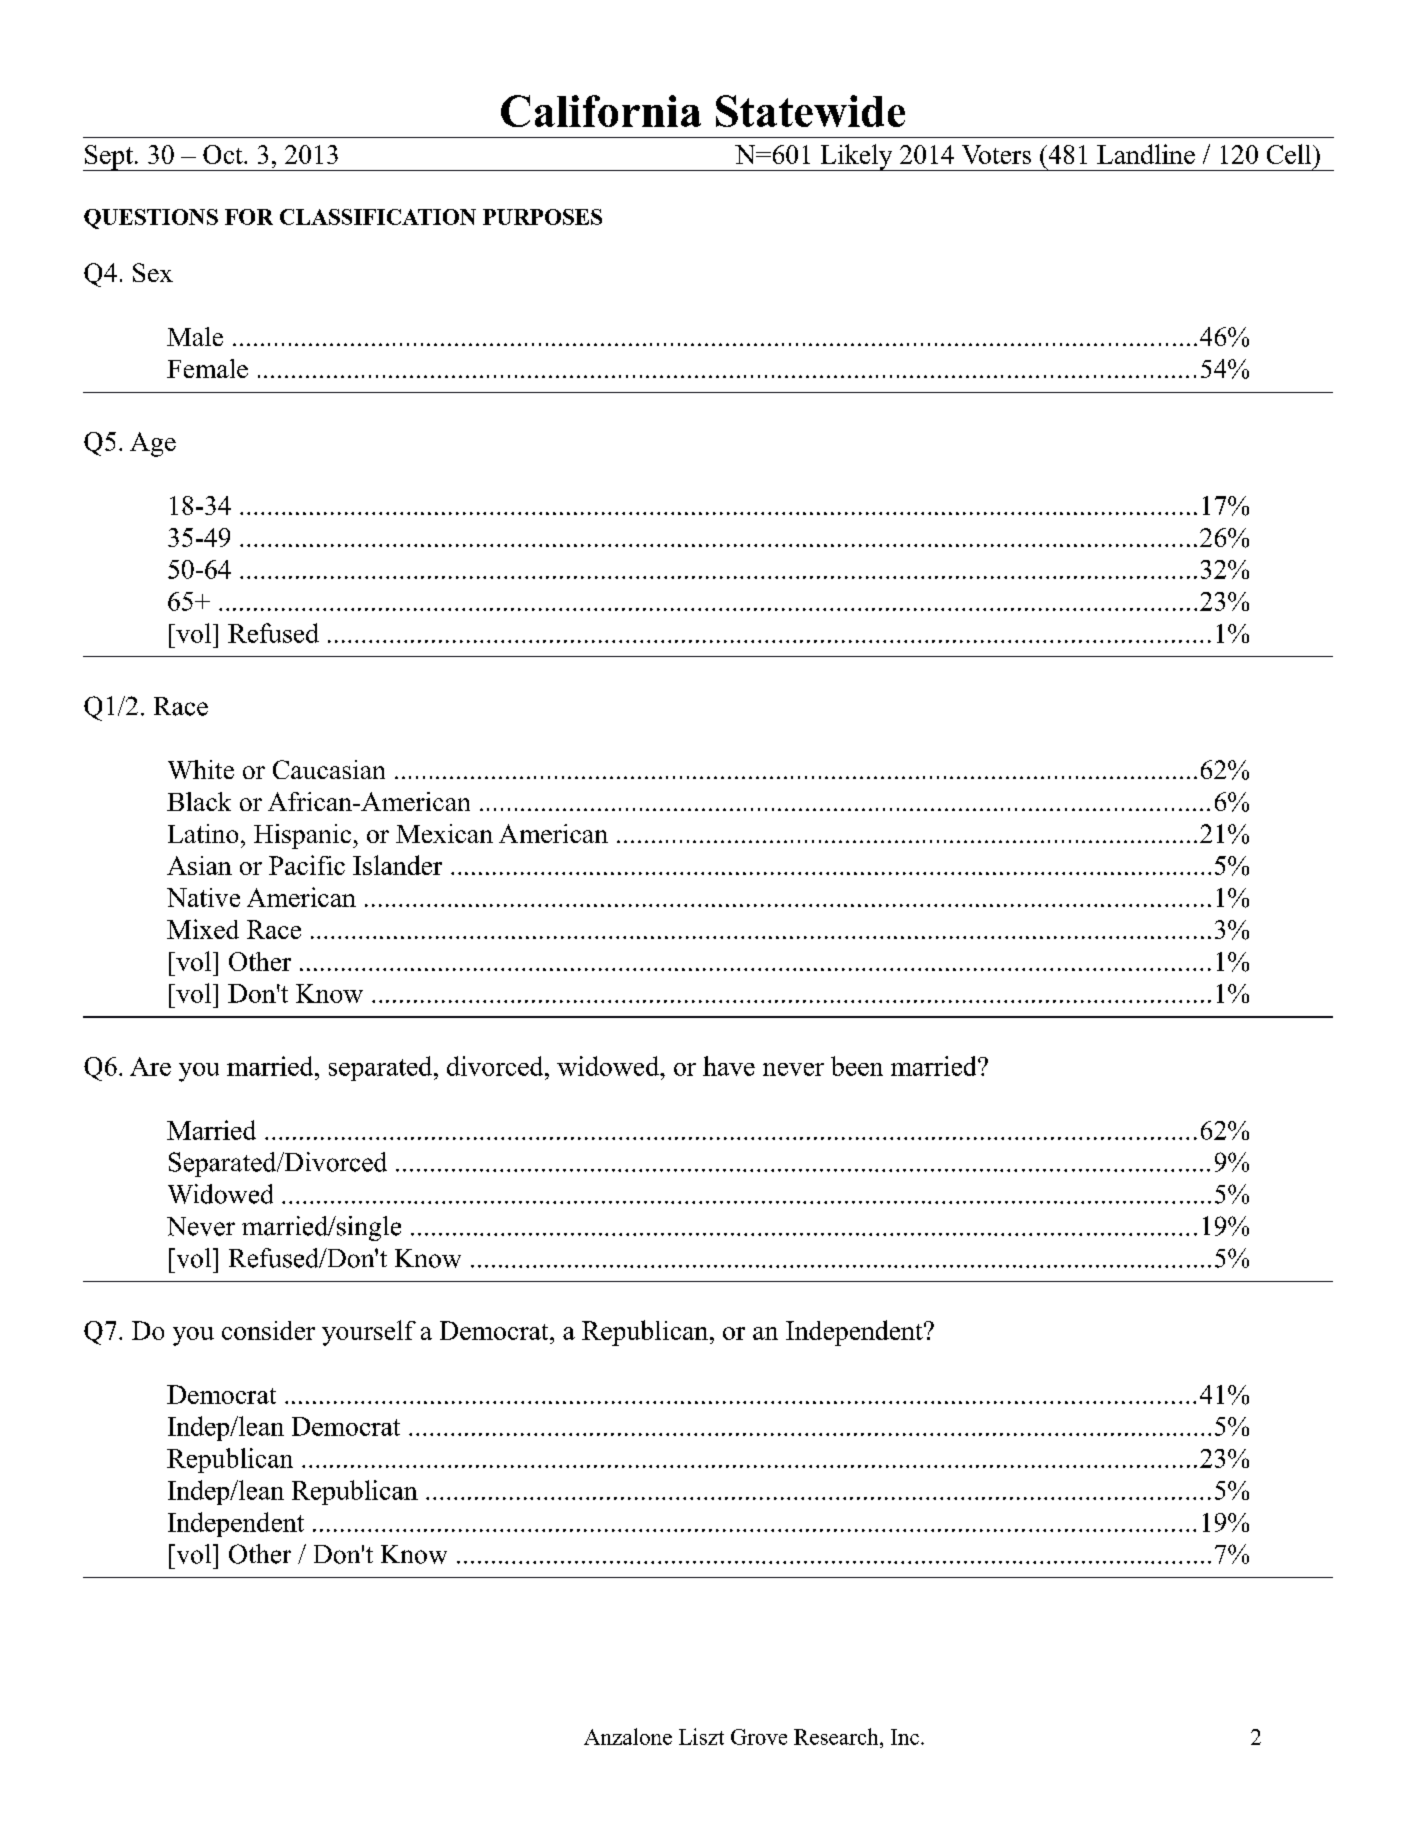  I want to click on been, so click(857, 1066).
